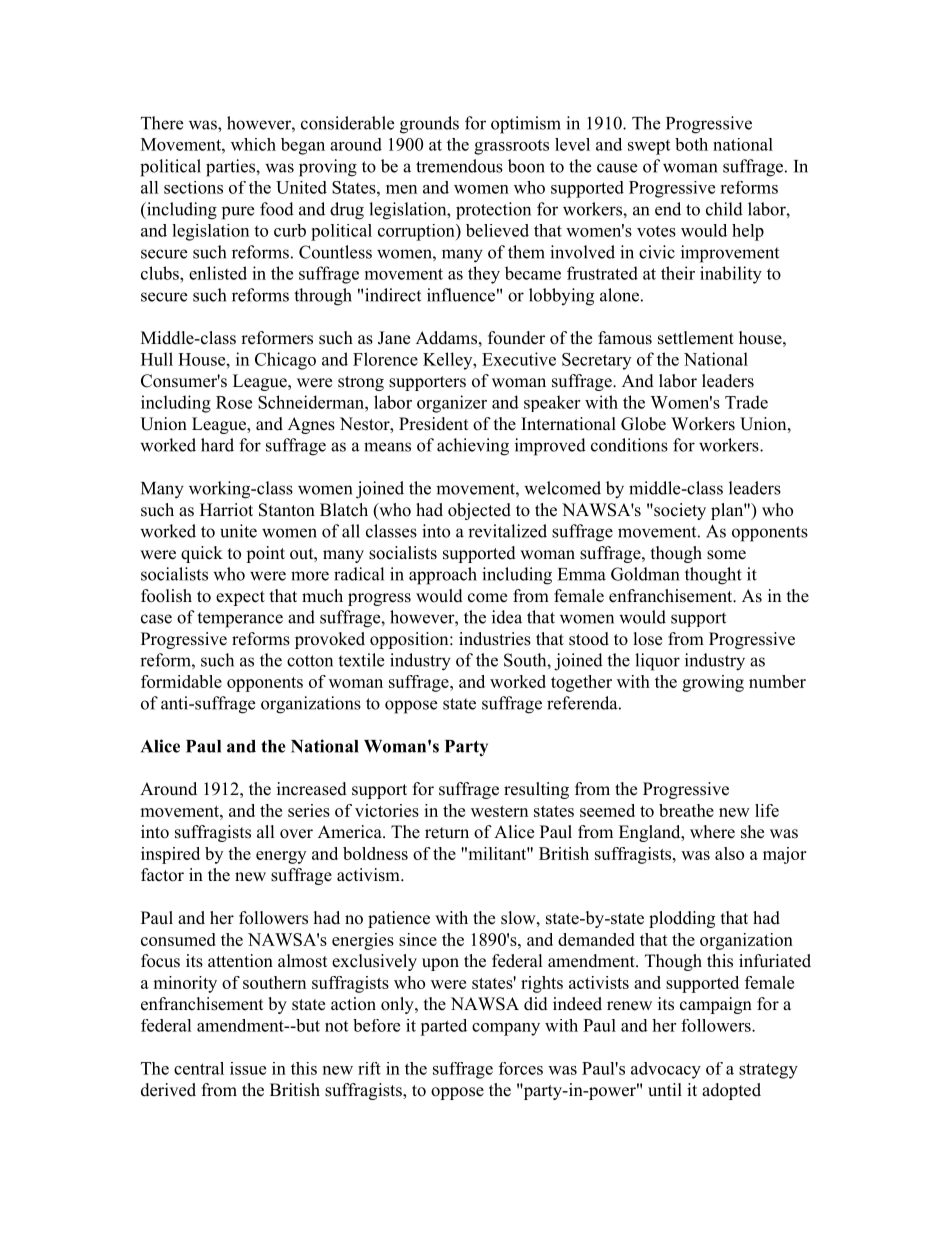 The height and width of the screenshot is (1233, 952). What do you see at coordinates (521, 1068) in the screenshot?
I see `forces` at bounding box center [521, 1068].
